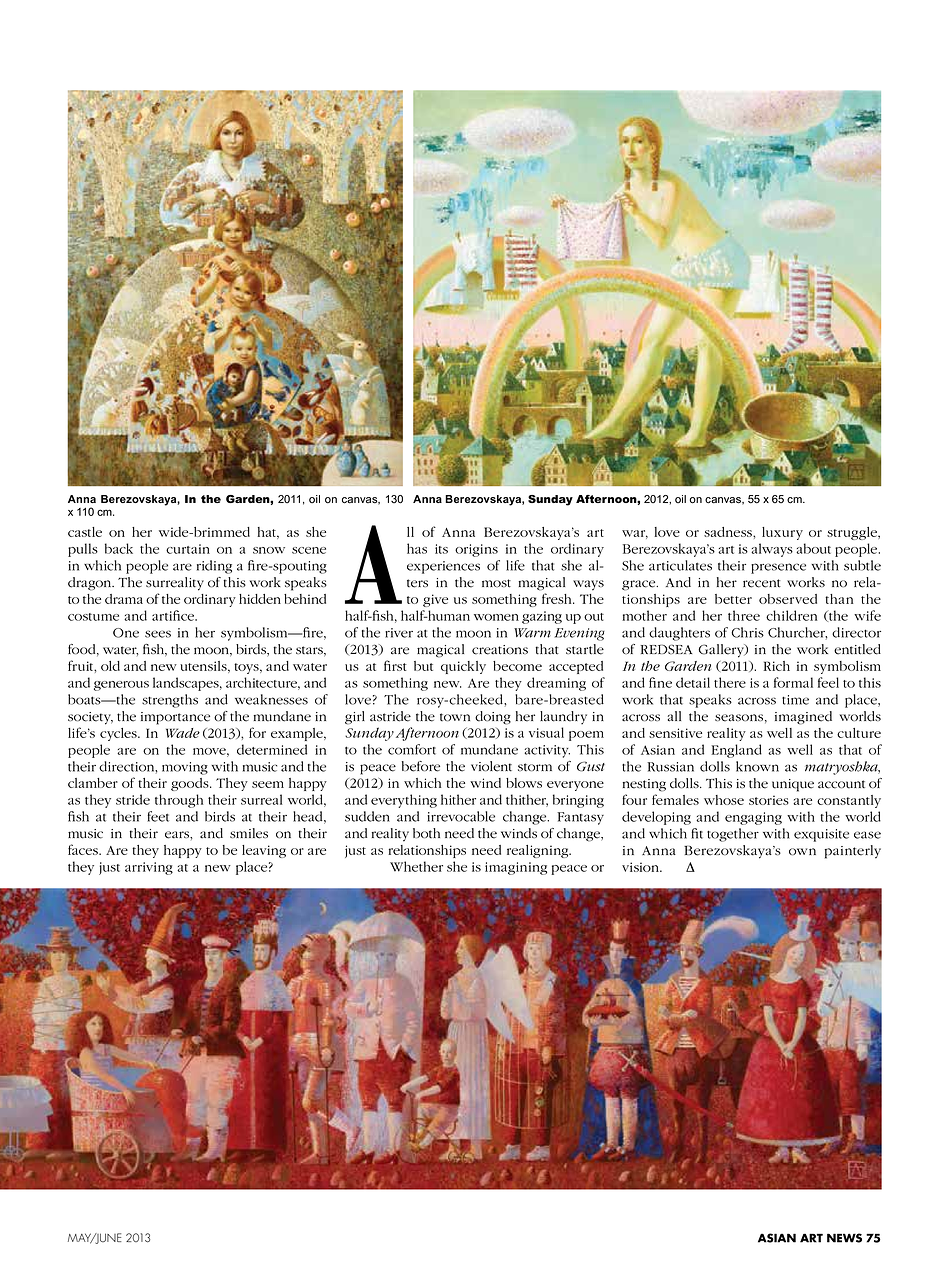 Image resolution: width=949 pixels, height=1288 pixels. Describe the element at coordinates (853, 852) in the image. I see `painterly` at that location.
